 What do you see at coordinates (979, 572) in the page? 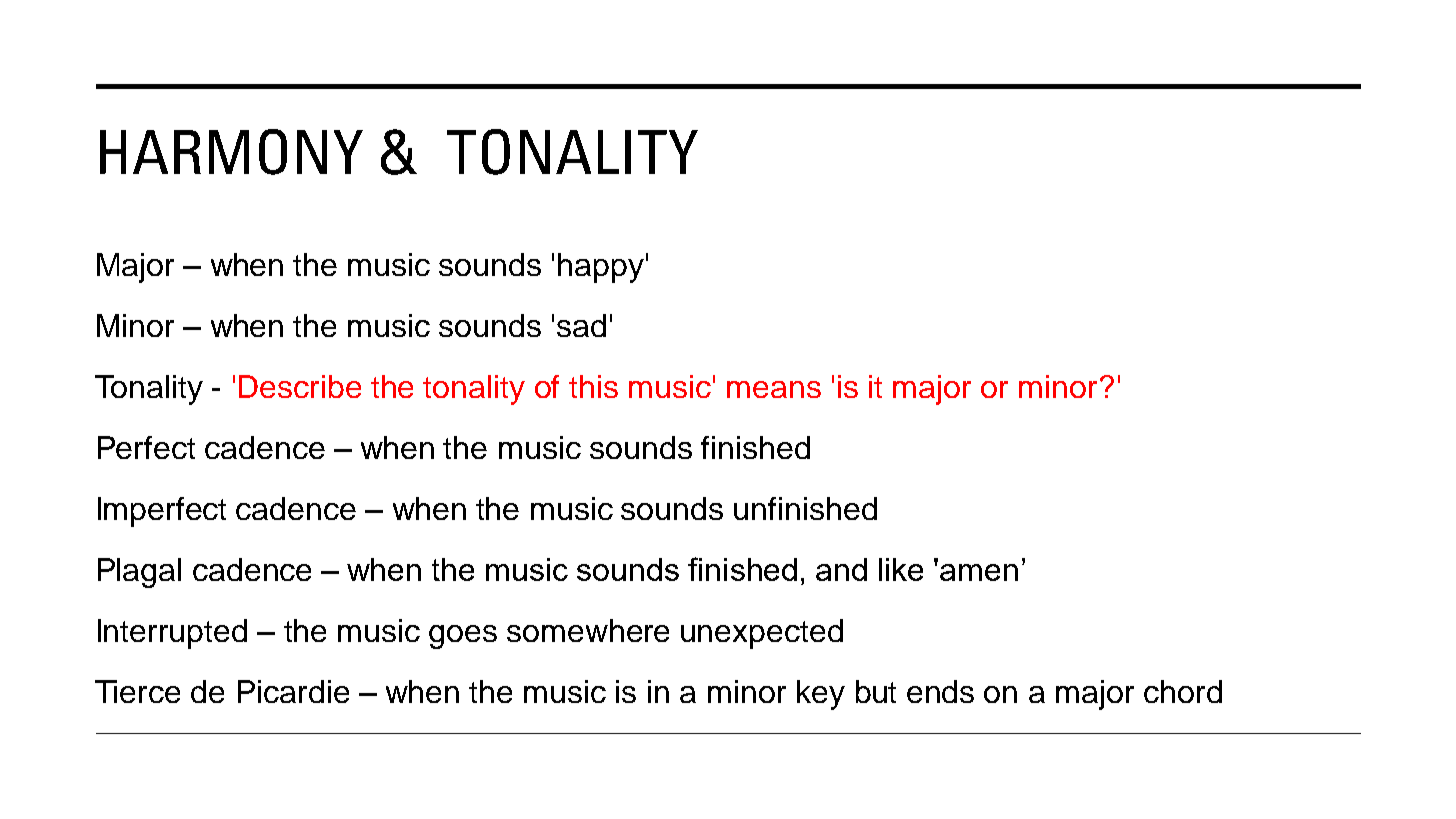
I see `amen` at bounding box center [979, 572].
